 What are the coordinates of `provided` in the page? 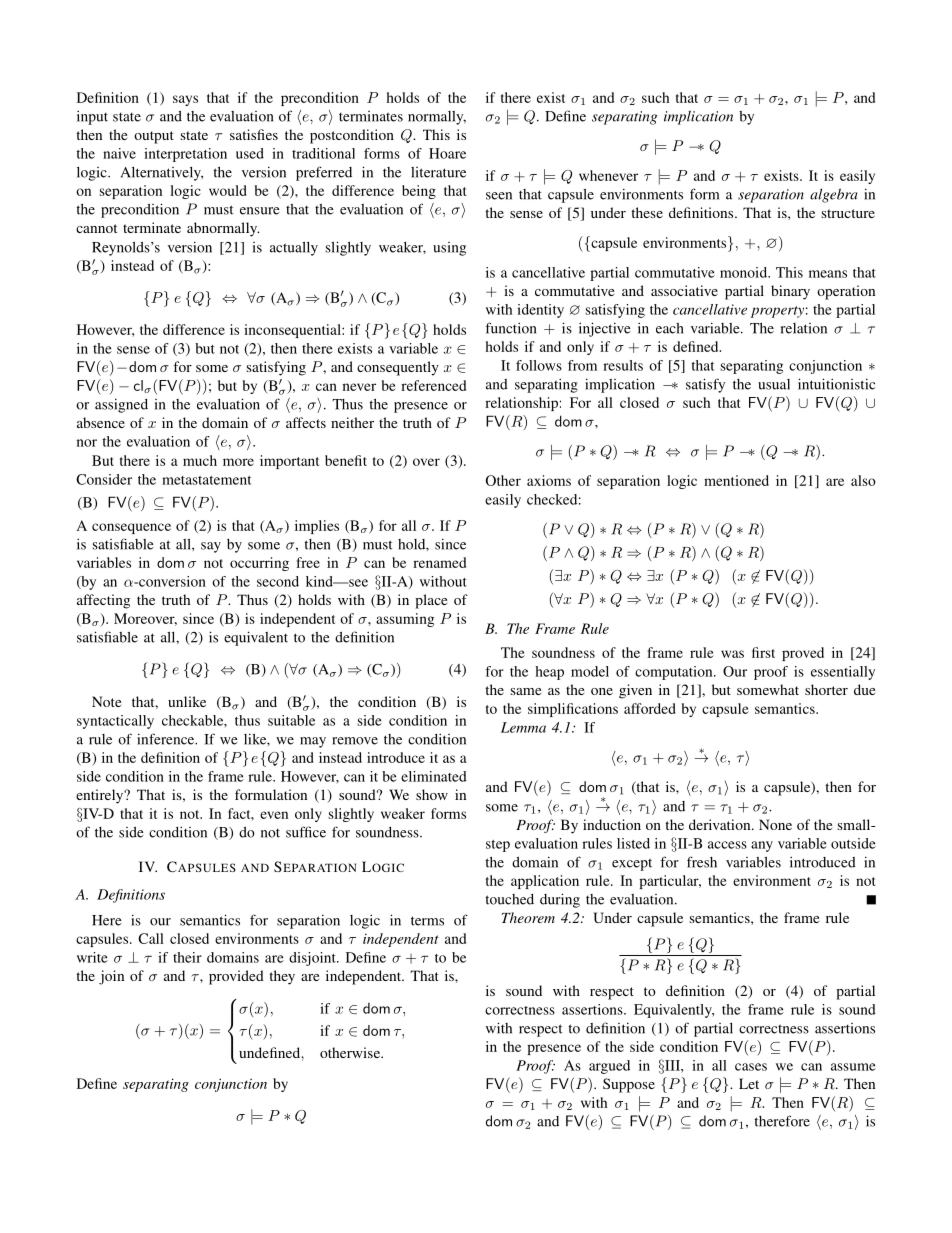 It's located at (236, 977).
